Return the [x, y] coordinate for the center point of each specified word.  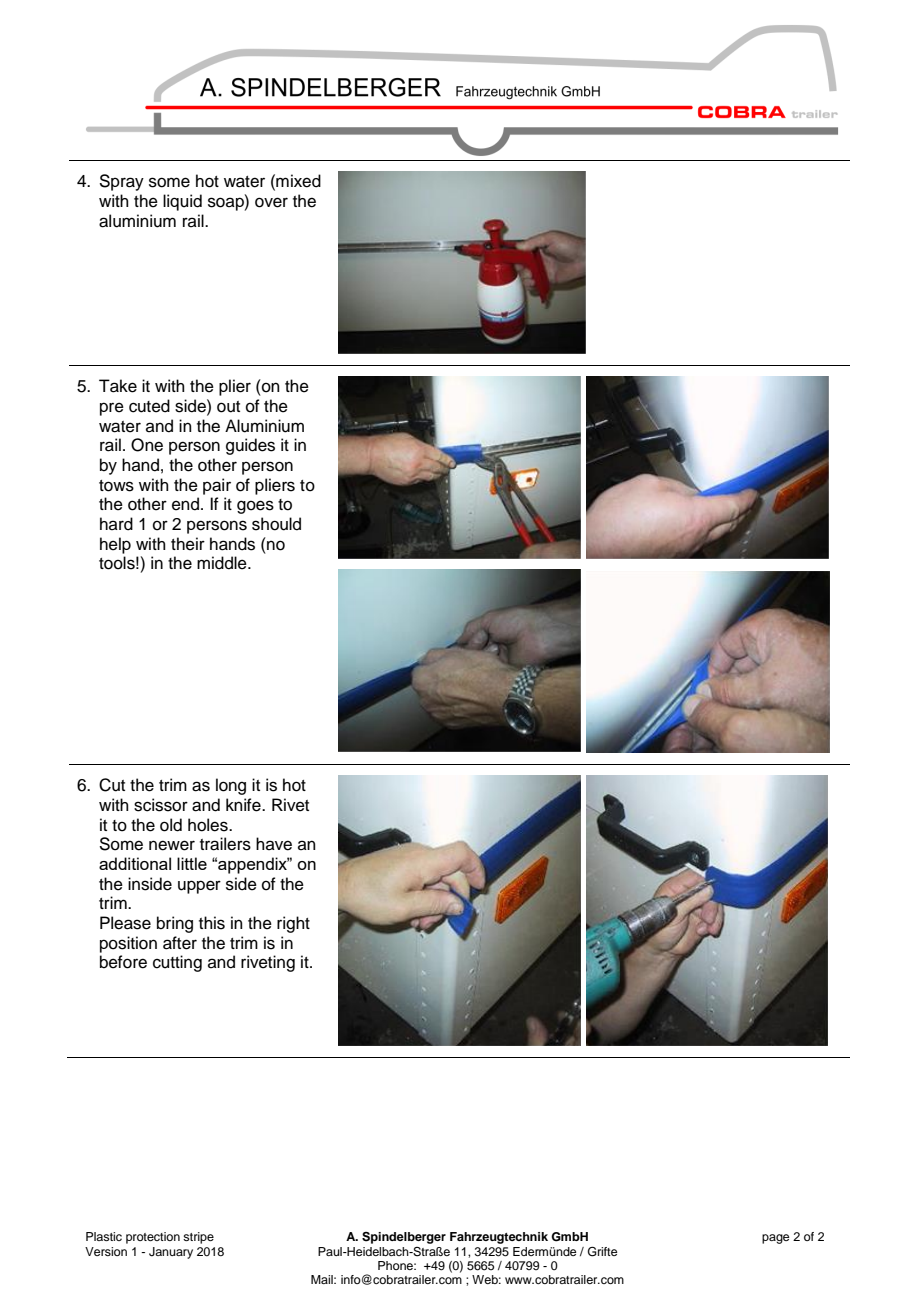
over [271, 202]
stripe [198, 1238]
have [274, 844]
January [171, 1253]
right [293, 924]
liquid [182, 202]
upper [199, 887]
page [775, 1239]
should [276, 524]
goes [255, 507]
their [188, 544]
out [228, 407]
